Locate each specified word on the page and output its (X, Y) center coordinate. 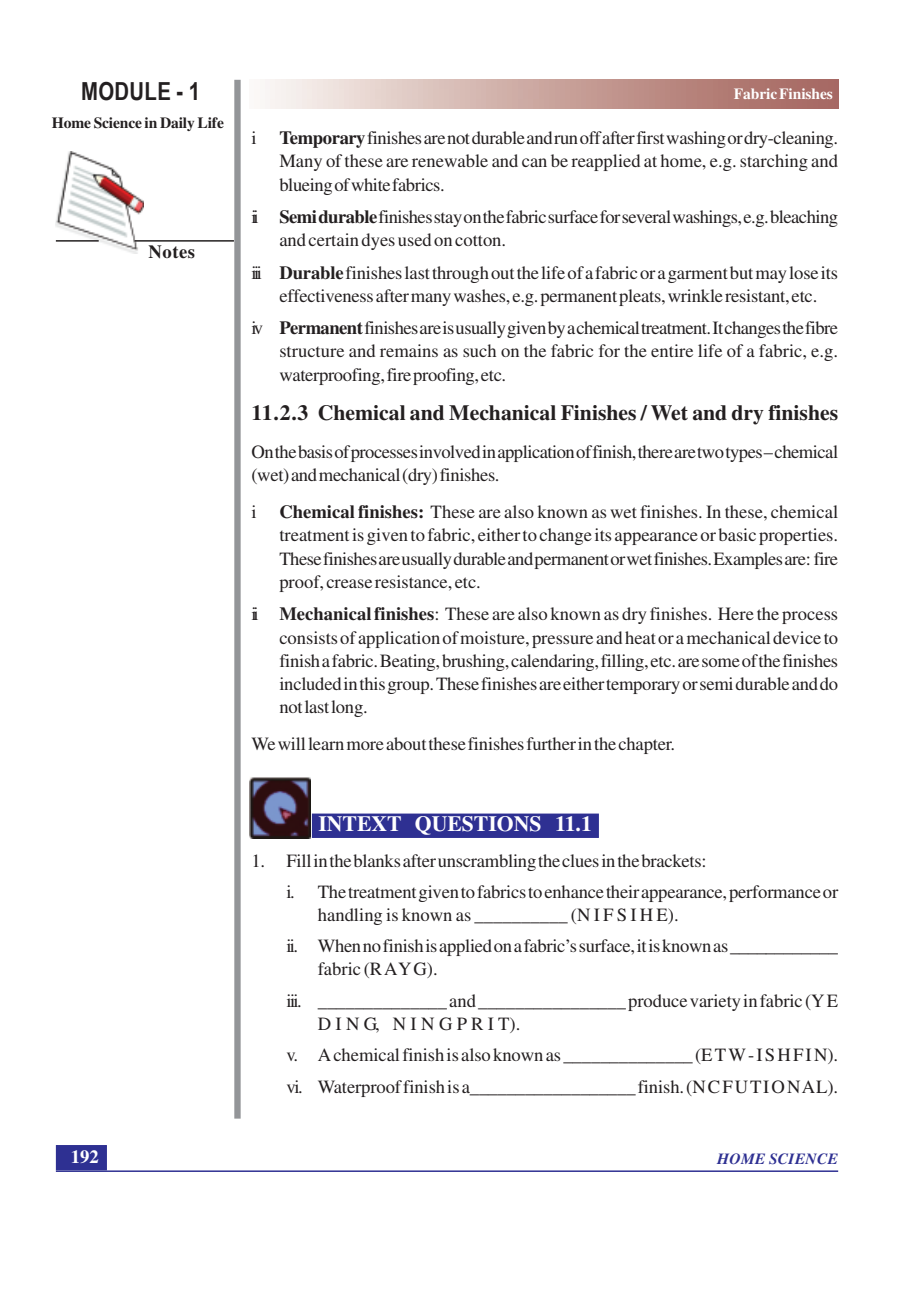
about (406, 743)
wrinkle (695, 295)
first (650, 137)
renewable (450, 160)
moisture (493, 637)
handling (350, 916)
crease (349, 583)
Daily (177, 124)
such (479, 350)
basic (737, 534)
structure (312, 352)
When (339, 945)
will (291, 743)
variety (715, 1002)
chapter (646, 745)
